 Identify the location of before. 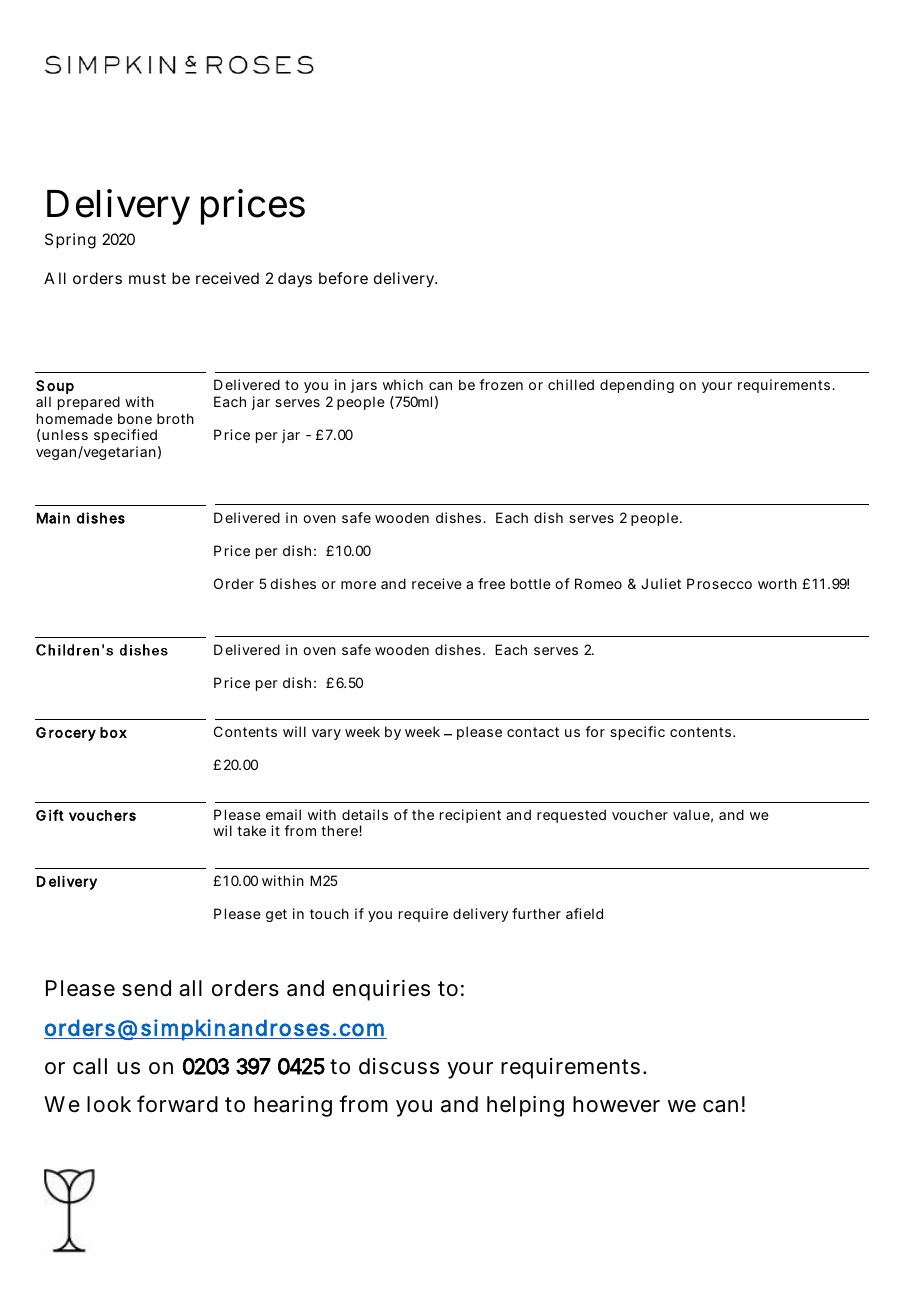
(343, 278).
